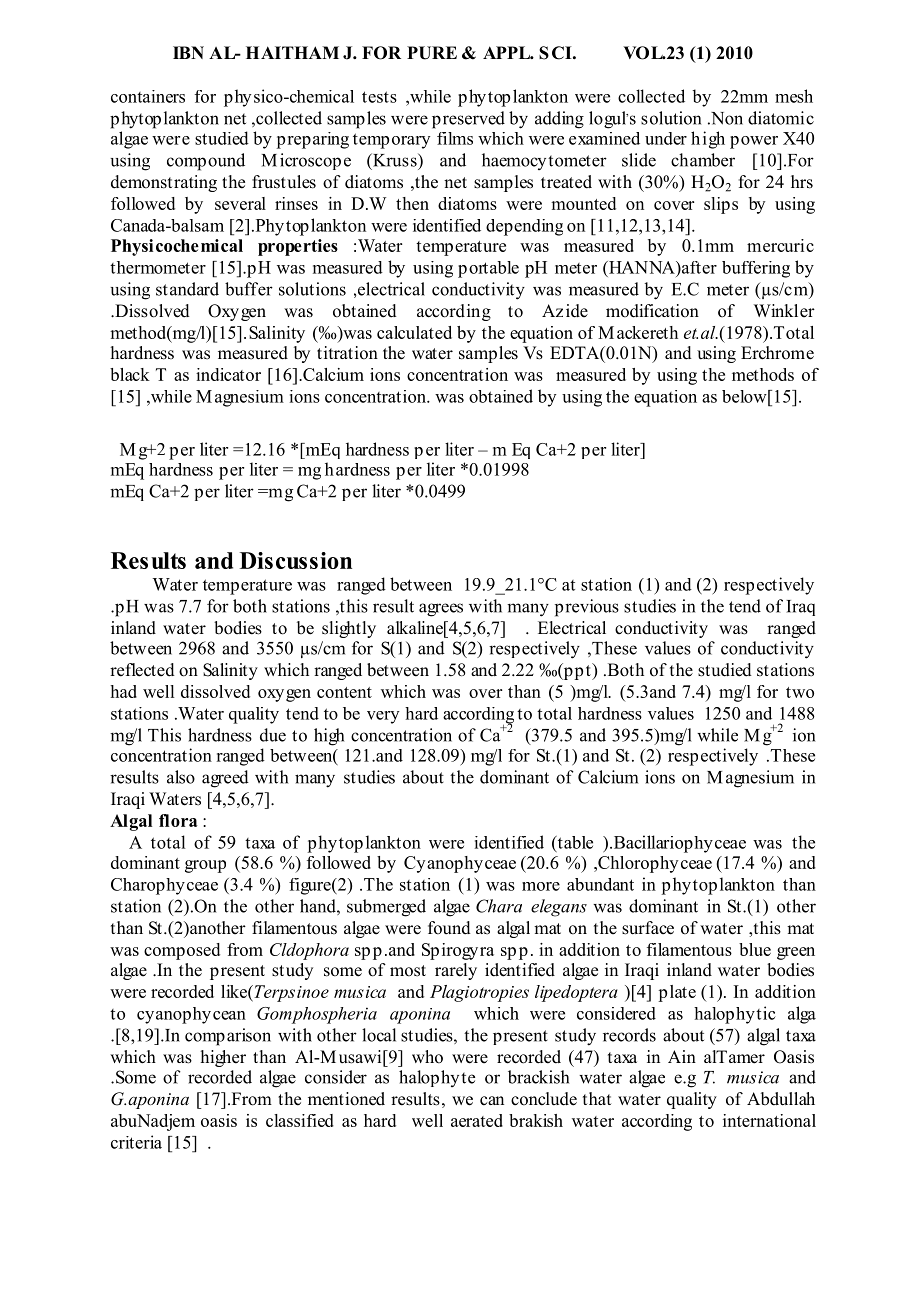  Describe the element at coordinates (136, 1142) in the screenshot. I see `criteria` at that location.
